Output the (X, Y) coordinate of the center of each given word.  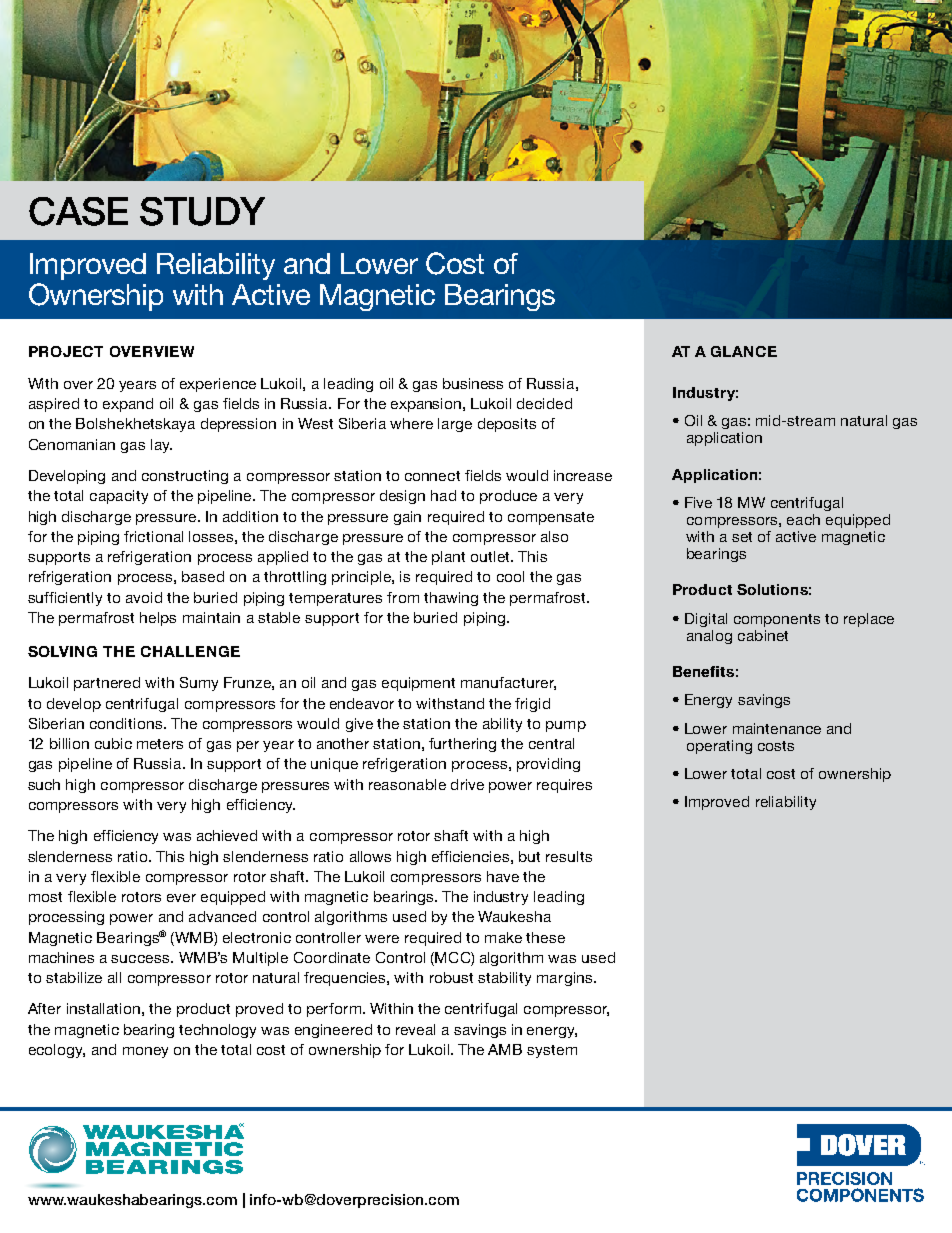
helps (158, 619)
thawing (451, 599)
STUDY (202, 211)
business (473, 383)
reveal (415, 1029)
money (145, 1052)
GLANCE (744, 351)
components (777, 620)
